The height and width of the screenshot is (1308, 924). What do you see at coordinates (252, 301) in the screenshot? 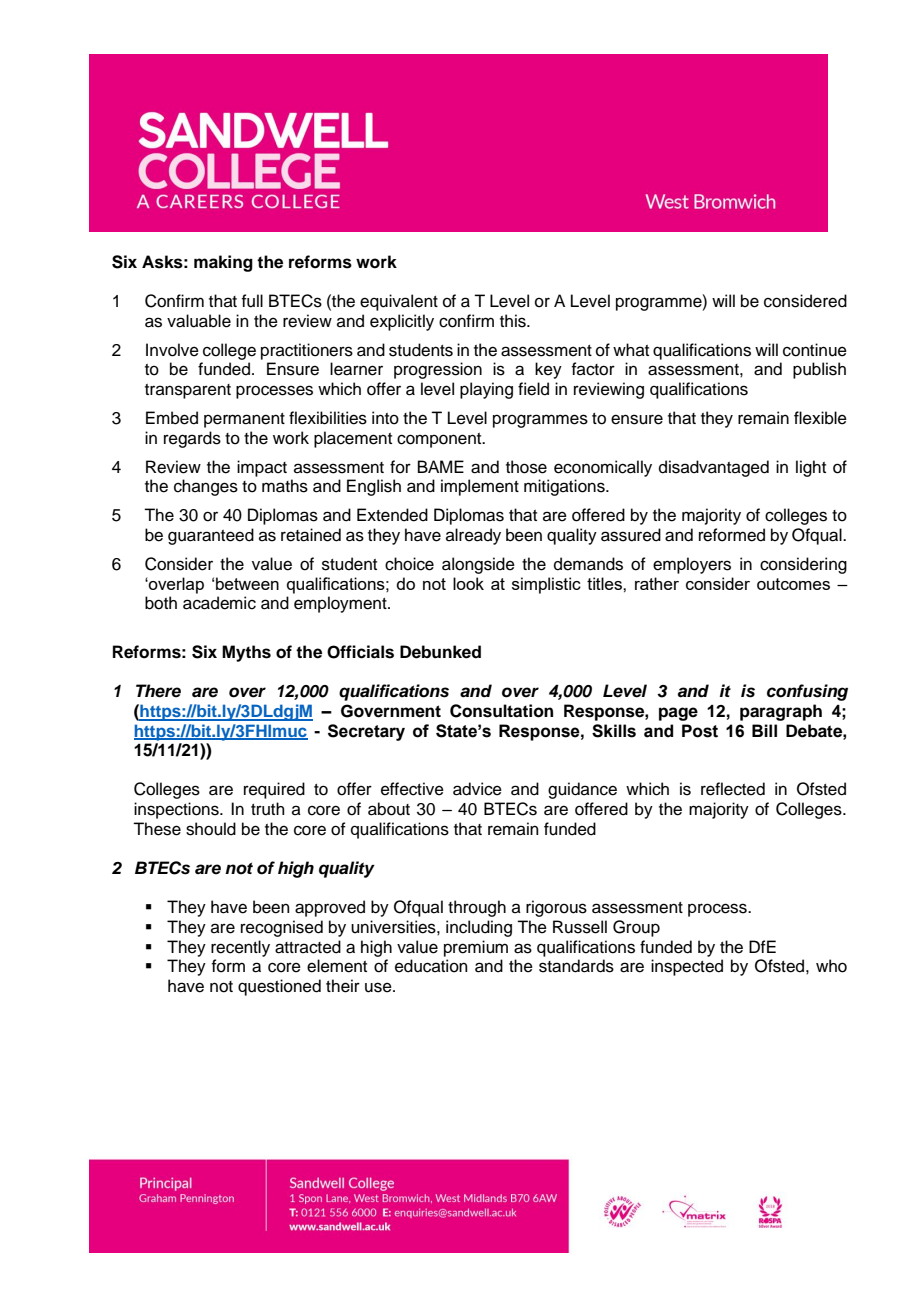
I see `full` at bounding box center [252, 301].
